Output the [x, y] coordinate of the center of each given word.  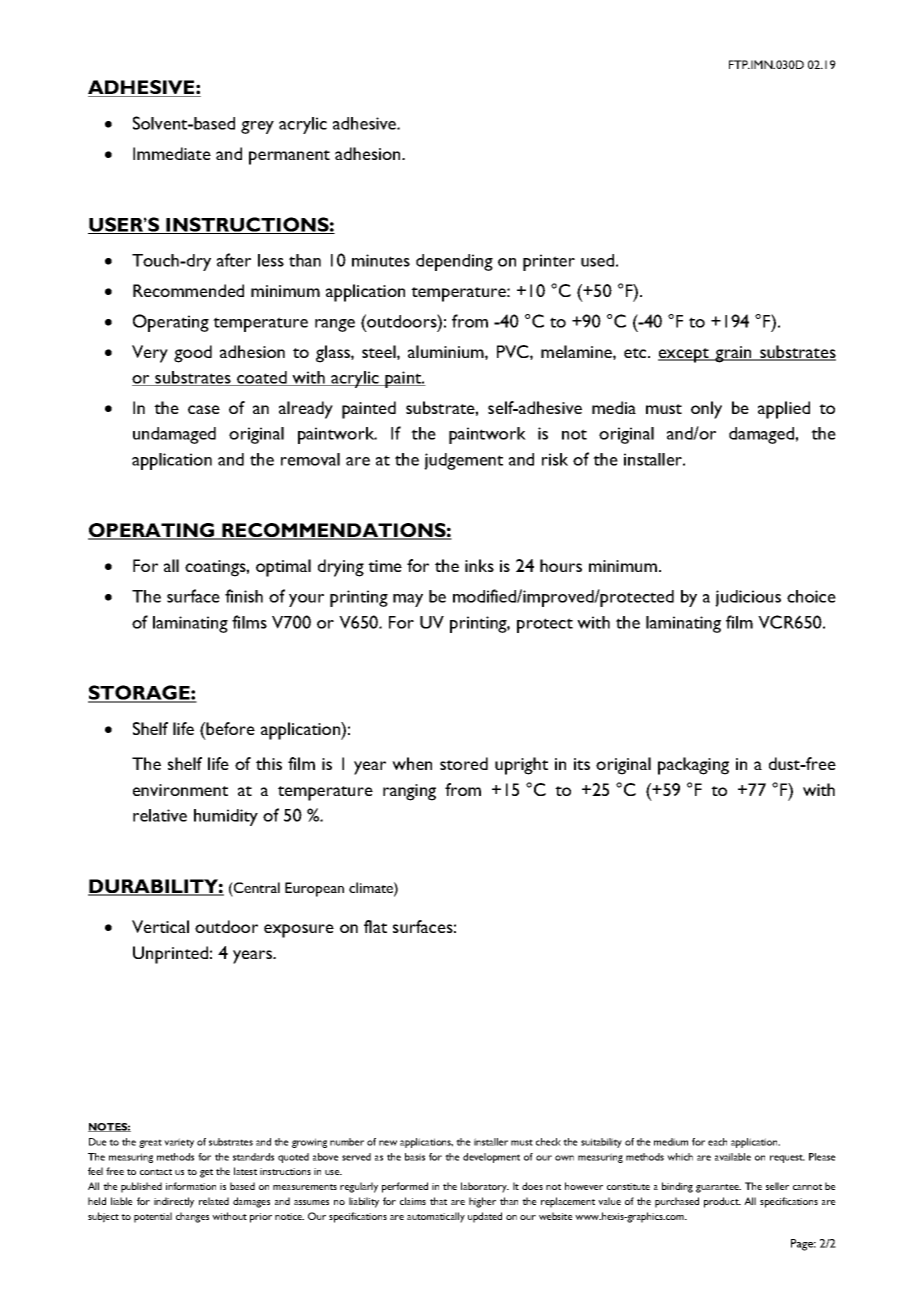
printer [549, 262]
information [191, 1186]
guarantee [718, 1188]
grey [257, 127]
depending [454, 262]
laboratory [485, 1187]
